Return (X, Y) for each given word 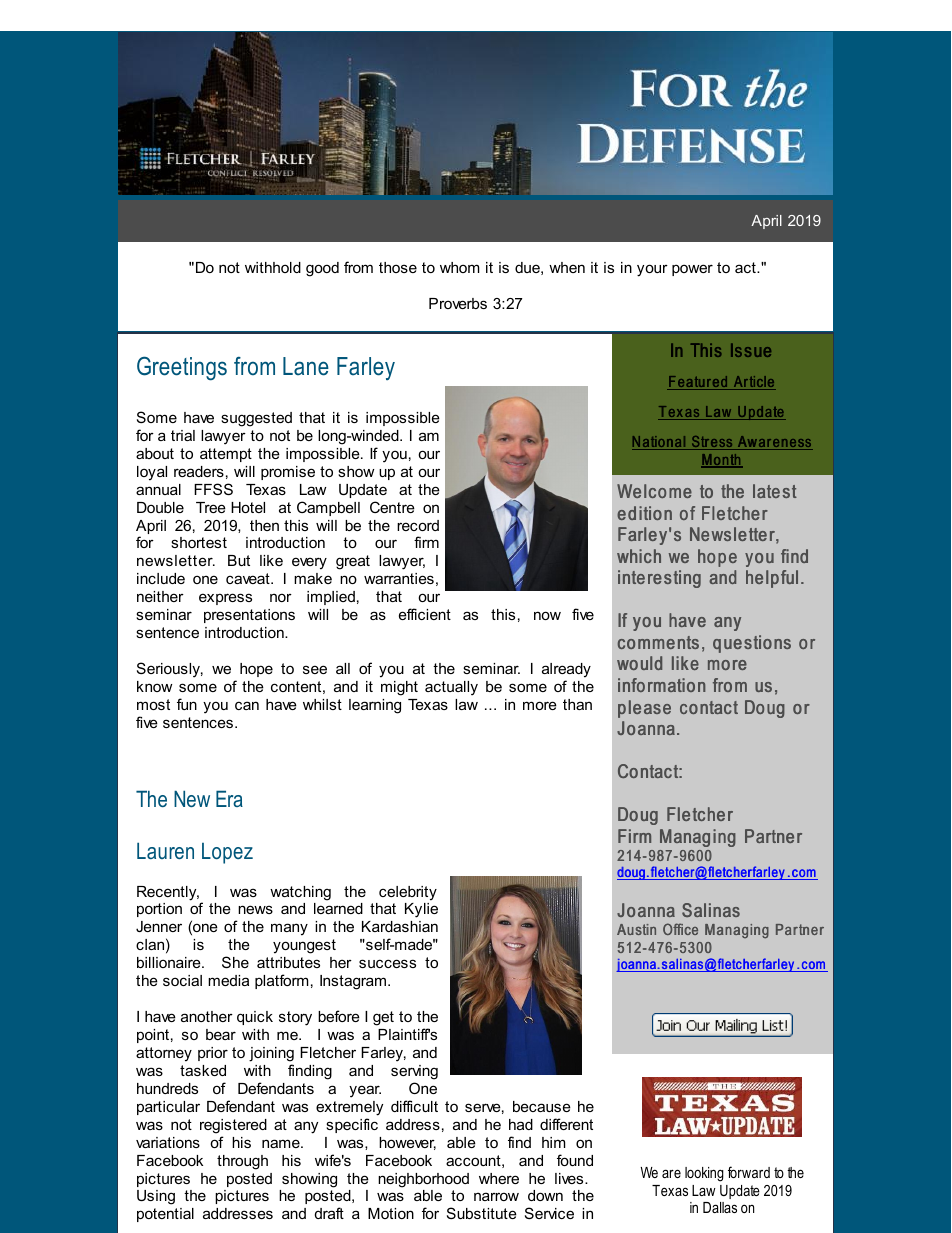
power (692, 270)
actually (451, 688)
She (235, 962)
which (639, 556)
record (418, 525)
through (242, 1162)
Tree (211, 507)
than (577, 704)
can (247, 705)
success (387, 963)
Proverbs (458, 303)
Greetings (182, 368)
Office (680, 929)
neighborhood (423, 1180)
